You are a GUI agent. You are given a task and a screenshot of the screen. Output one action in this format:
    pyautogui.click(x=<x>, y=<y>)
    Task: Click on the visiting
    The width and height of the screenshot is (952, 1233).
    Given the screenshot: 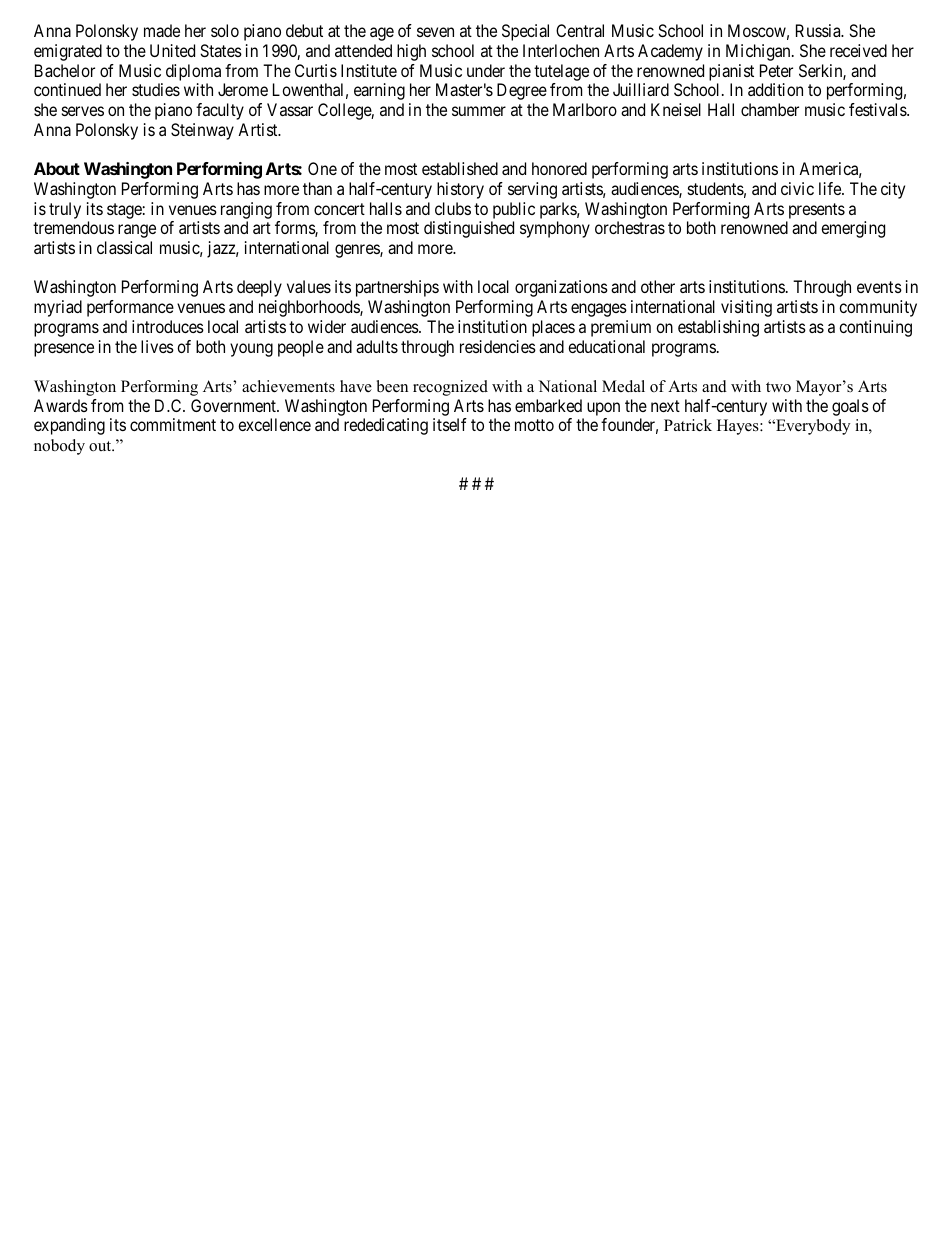 What is the action you would take?
    pyautogui.click(x=746, y=308)
